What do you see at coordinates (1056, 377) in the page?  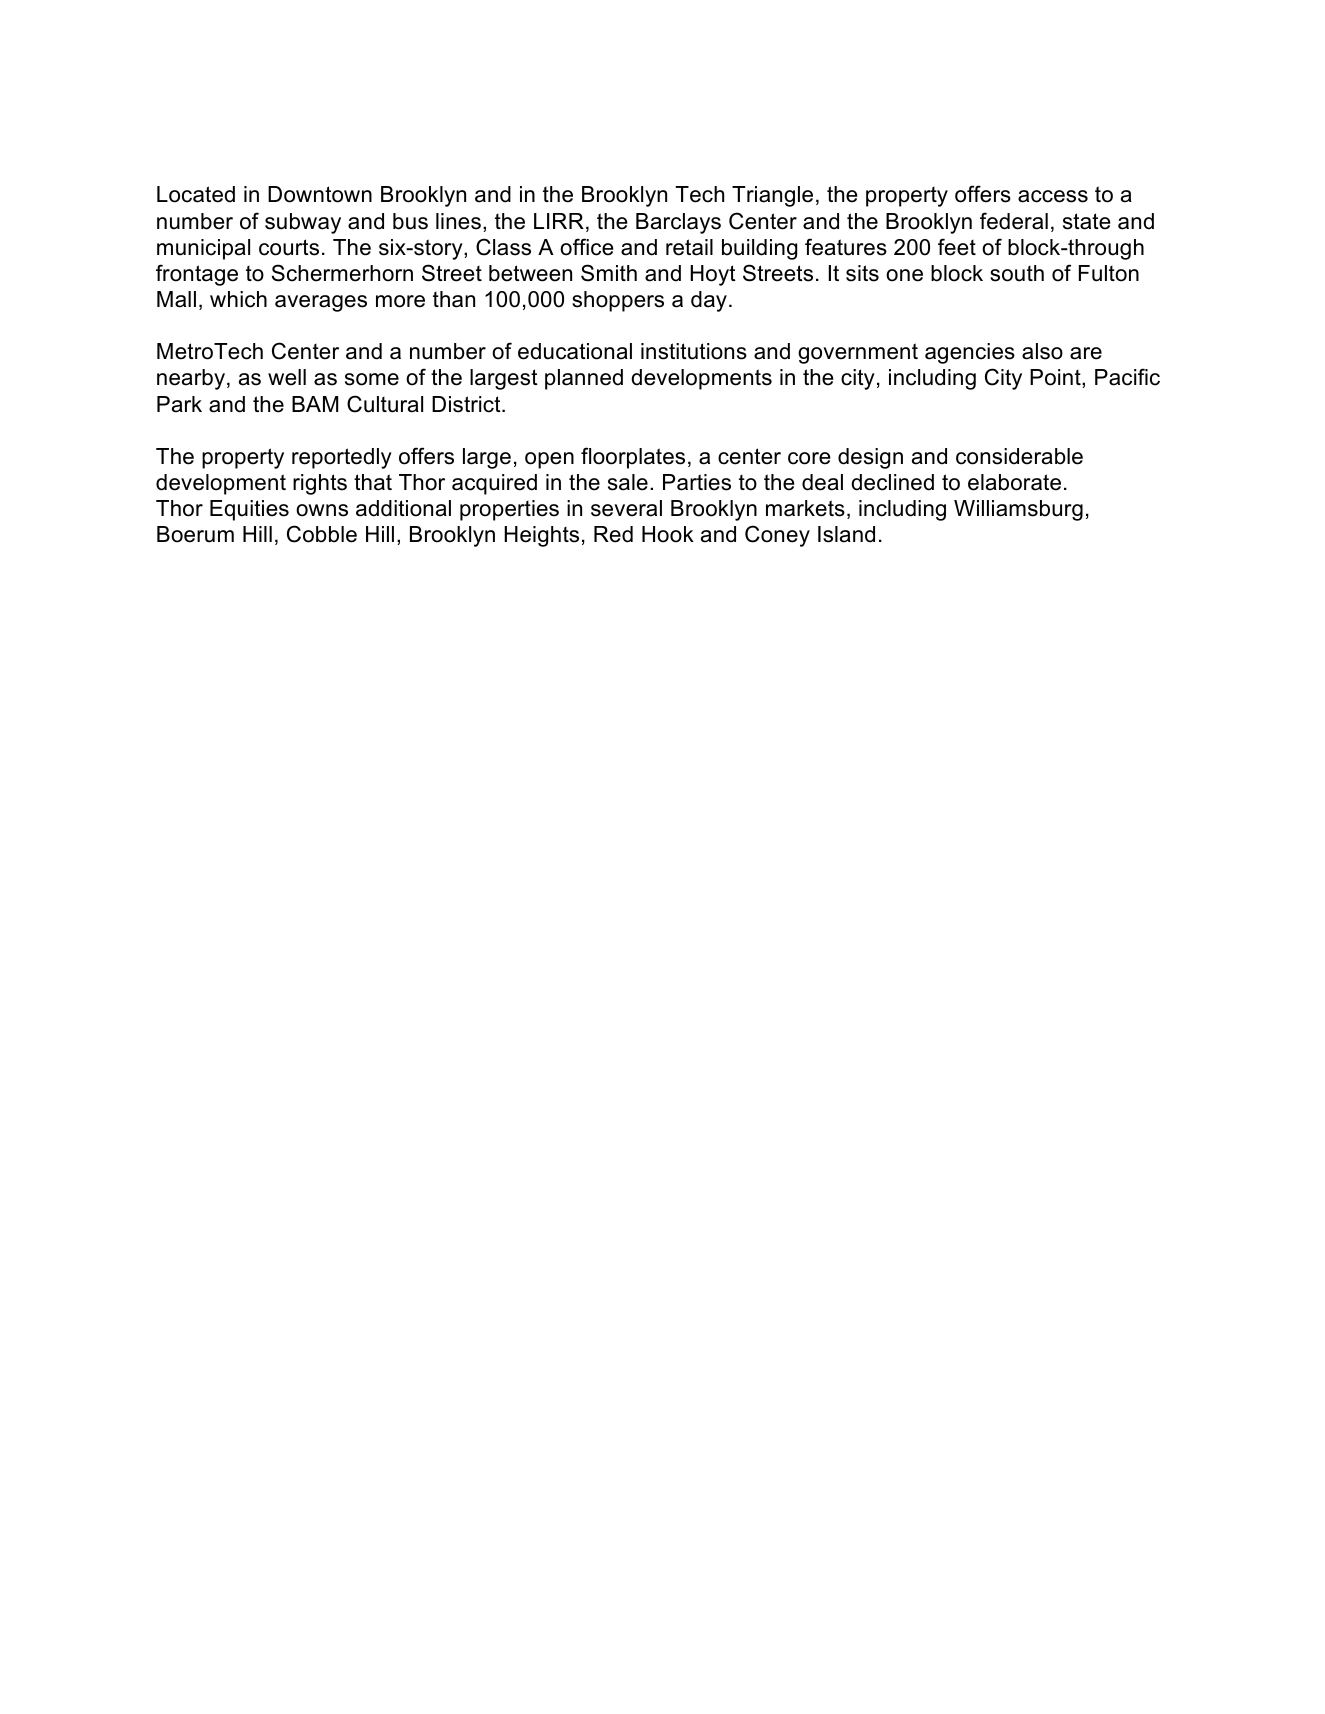 I see `Point` at bounding box center [1056, 377].
